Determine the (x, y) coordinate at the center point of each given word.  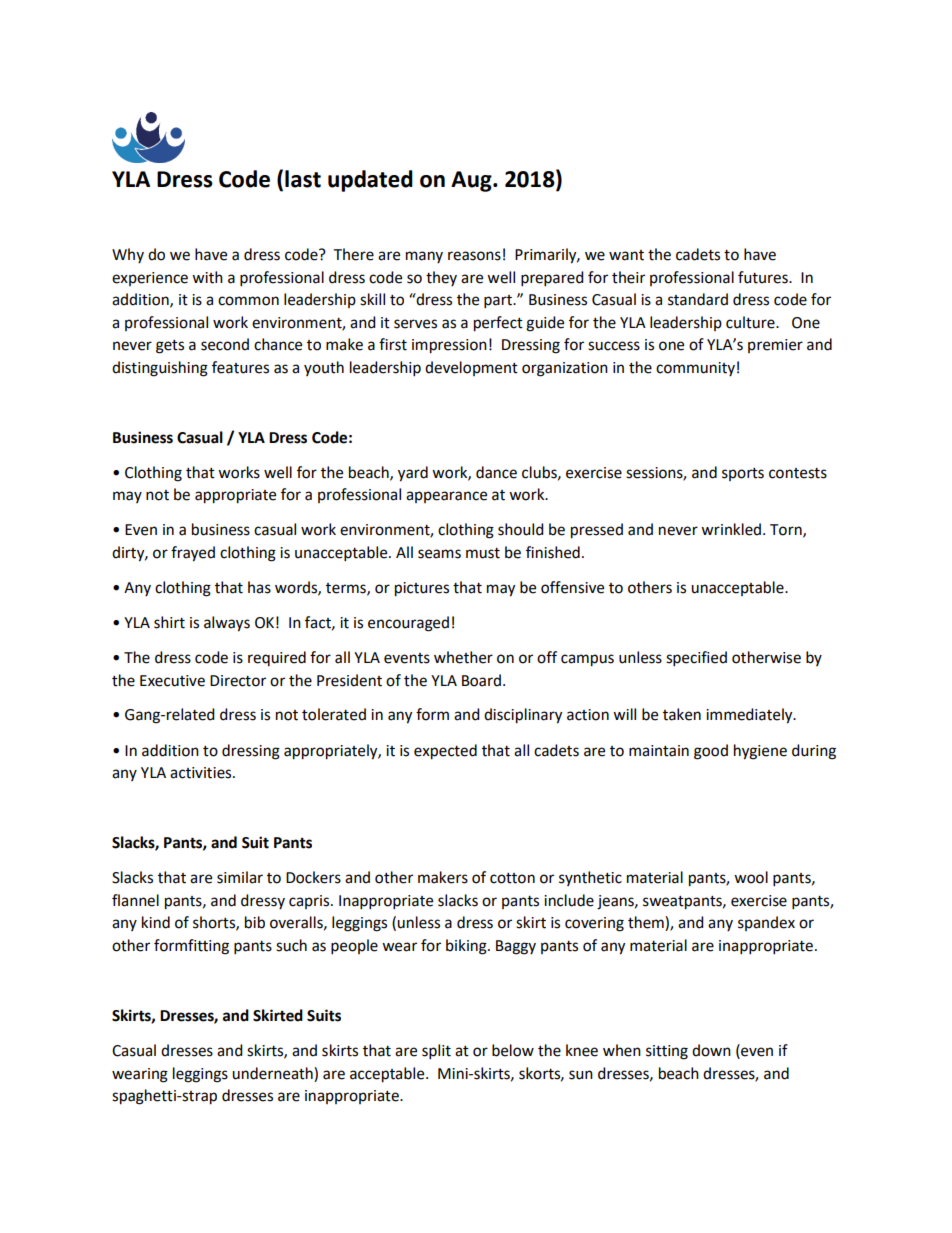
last (303, 179)
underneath (273, 1073)
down (711, 1050)
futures (764, 277)
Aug (472, 181)
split (436, 1052)
